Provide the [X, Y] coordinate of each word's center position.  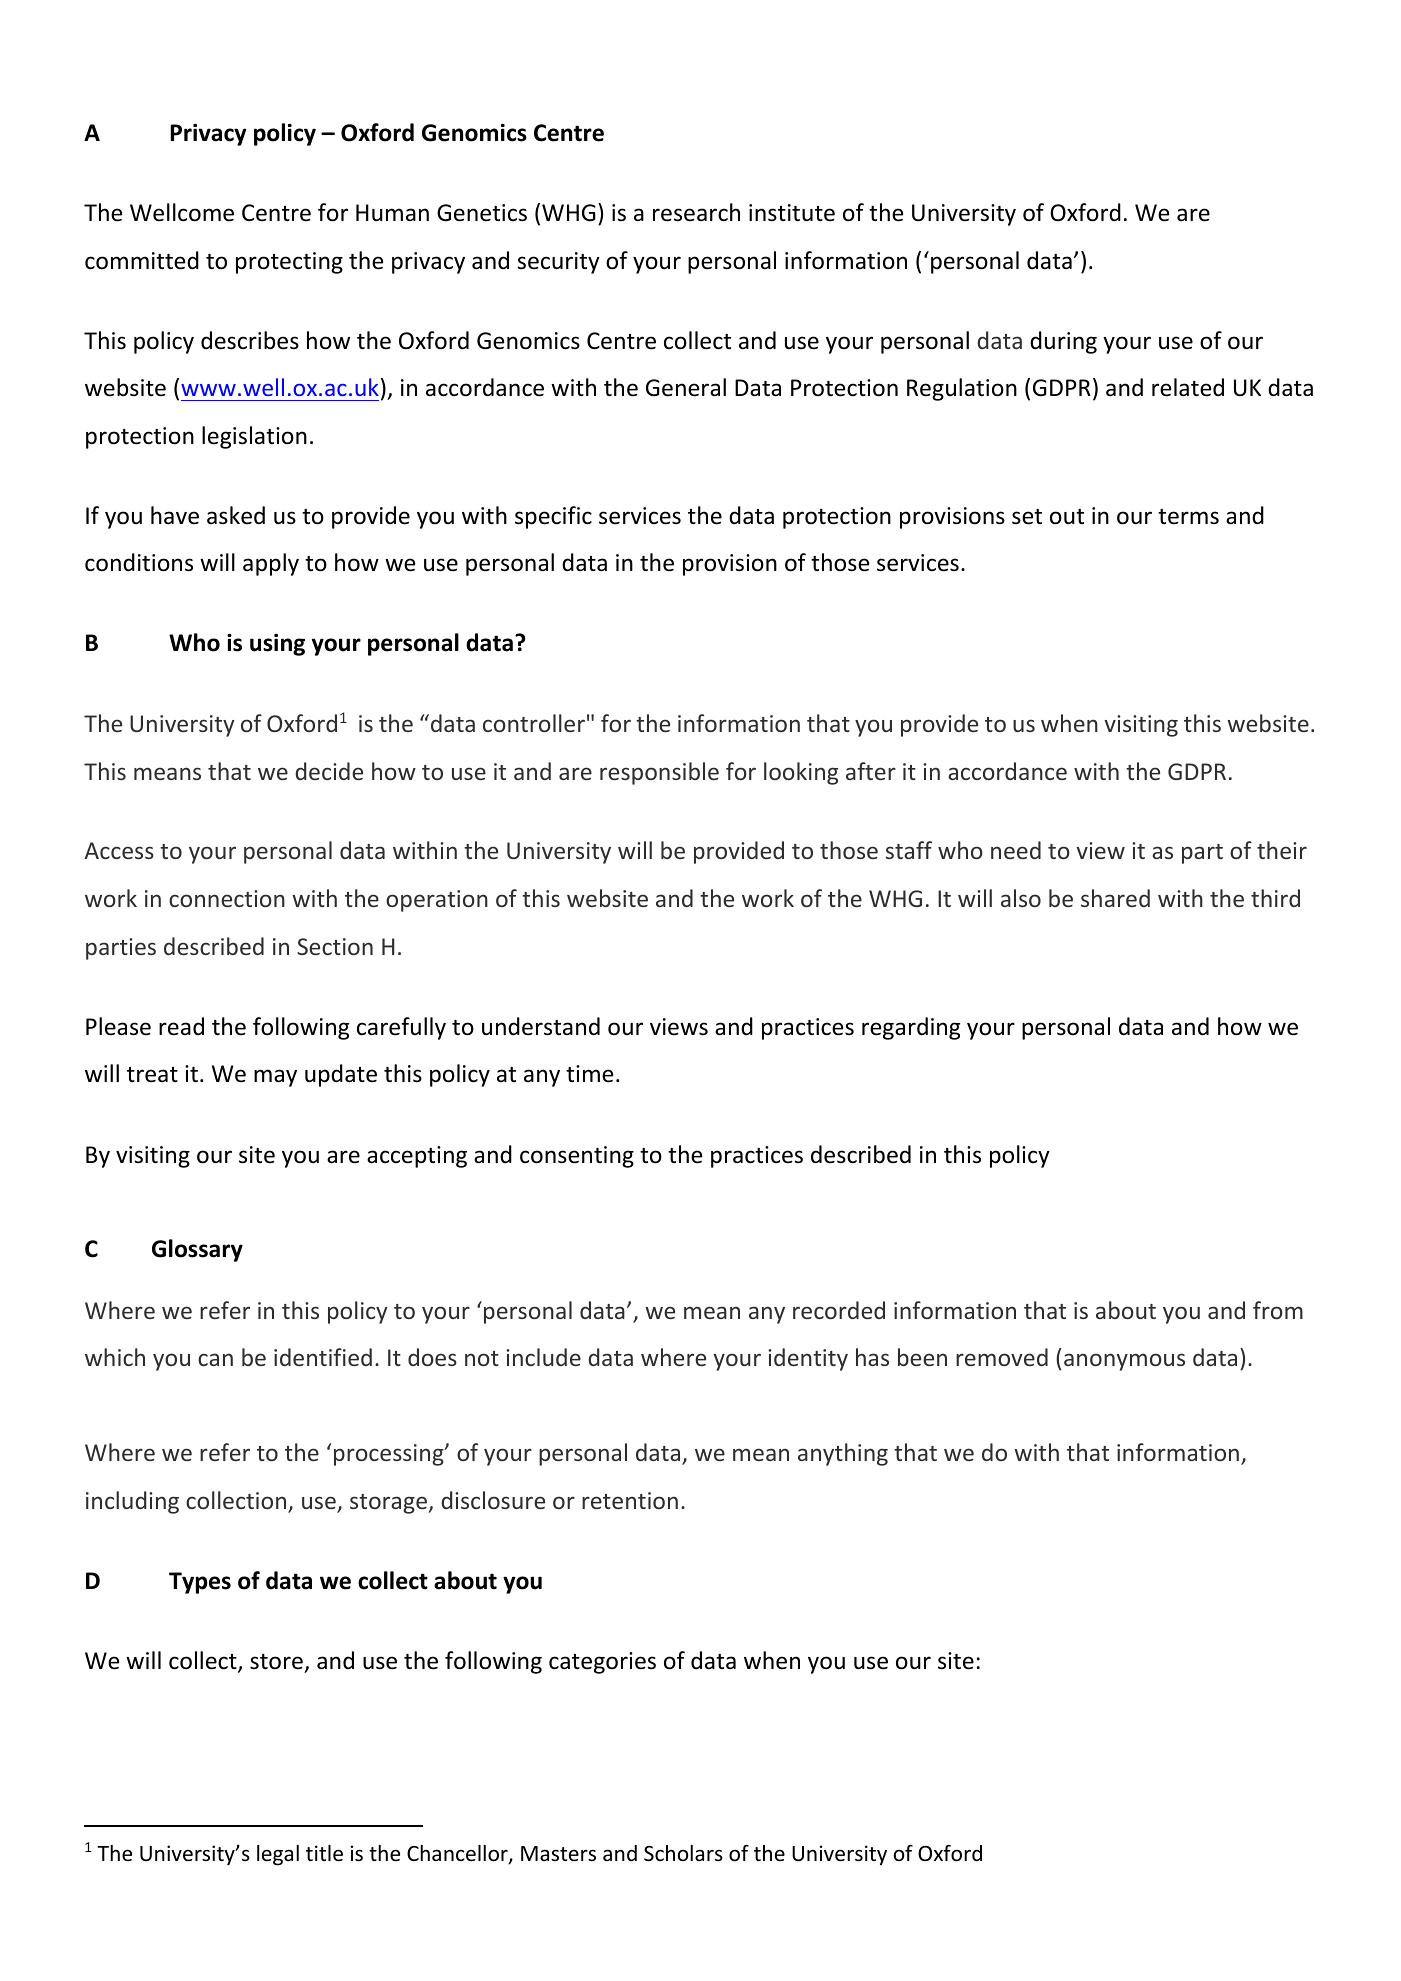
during [1063, 342]
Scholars [683, 1853]
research [696, 212]
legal [278, 1855]
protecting [289, 263]
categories [602, 1663]
